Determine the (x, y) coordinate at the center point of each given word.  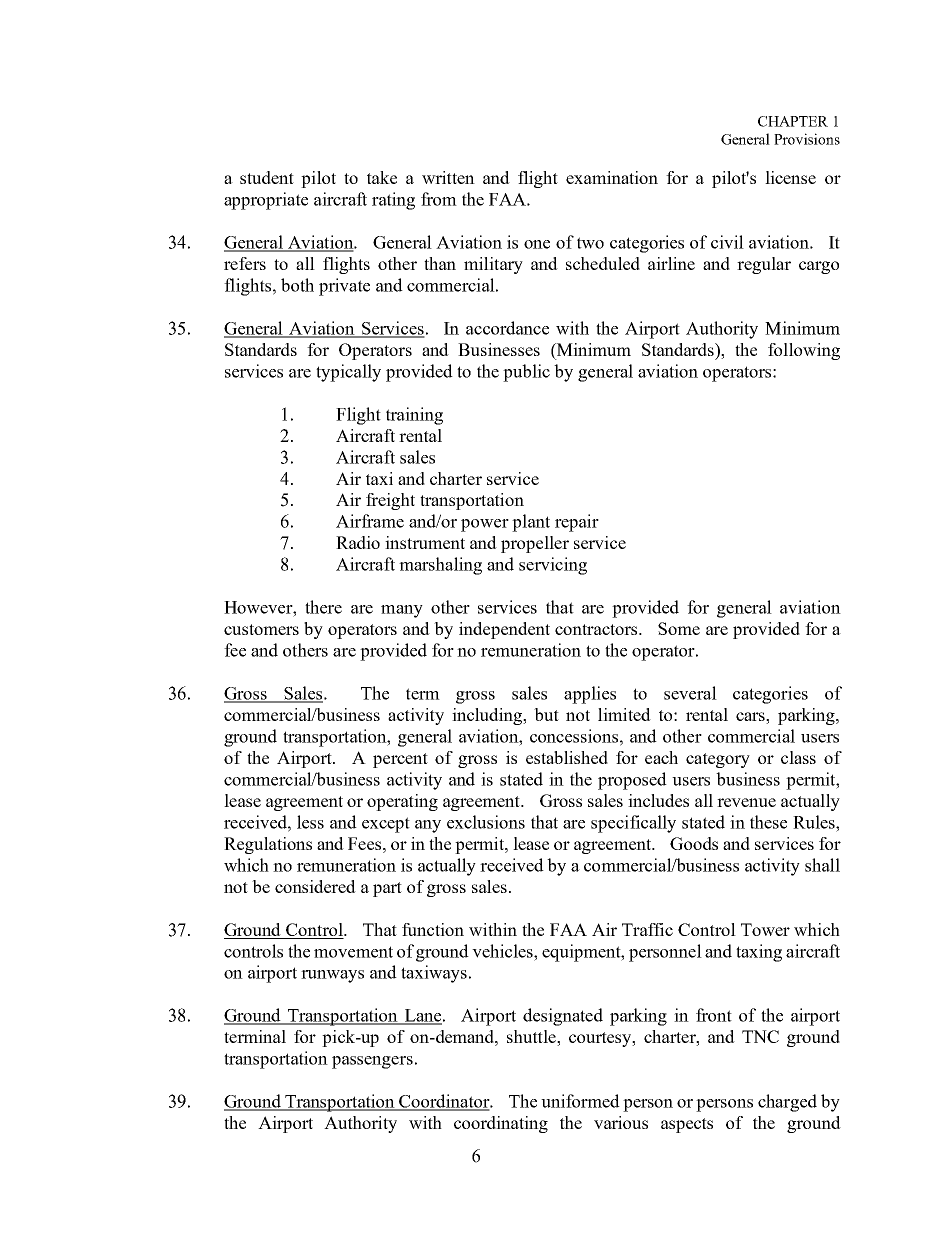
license (790, 177)
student (267, 177)
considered (315, 886)
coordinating (501, 1124)
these (768, 822)
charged (787, 1103)
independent (504, 630)
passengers (372, 1062)
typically (348, 373)
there (323, 607)
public (526, 373)
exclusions (486, 822)
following (804, 351)
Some (679, 628)
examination (612, 177)
